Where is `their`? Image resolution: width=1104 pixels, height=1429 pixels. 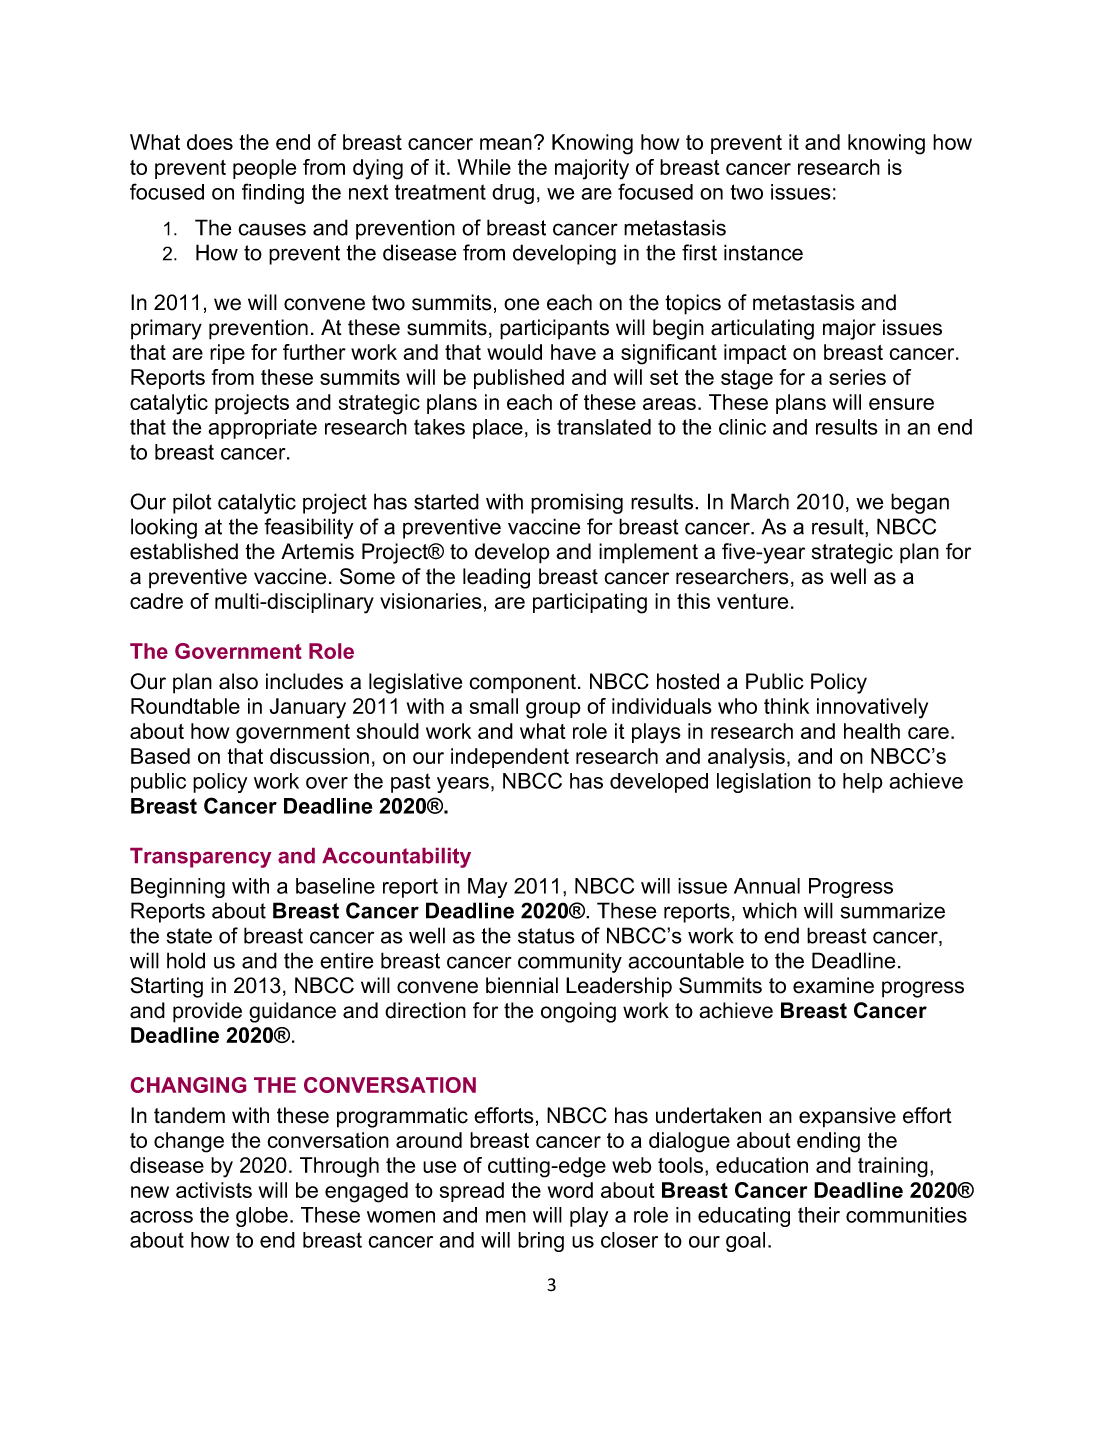
their is located at coordinates (819, 1215).
